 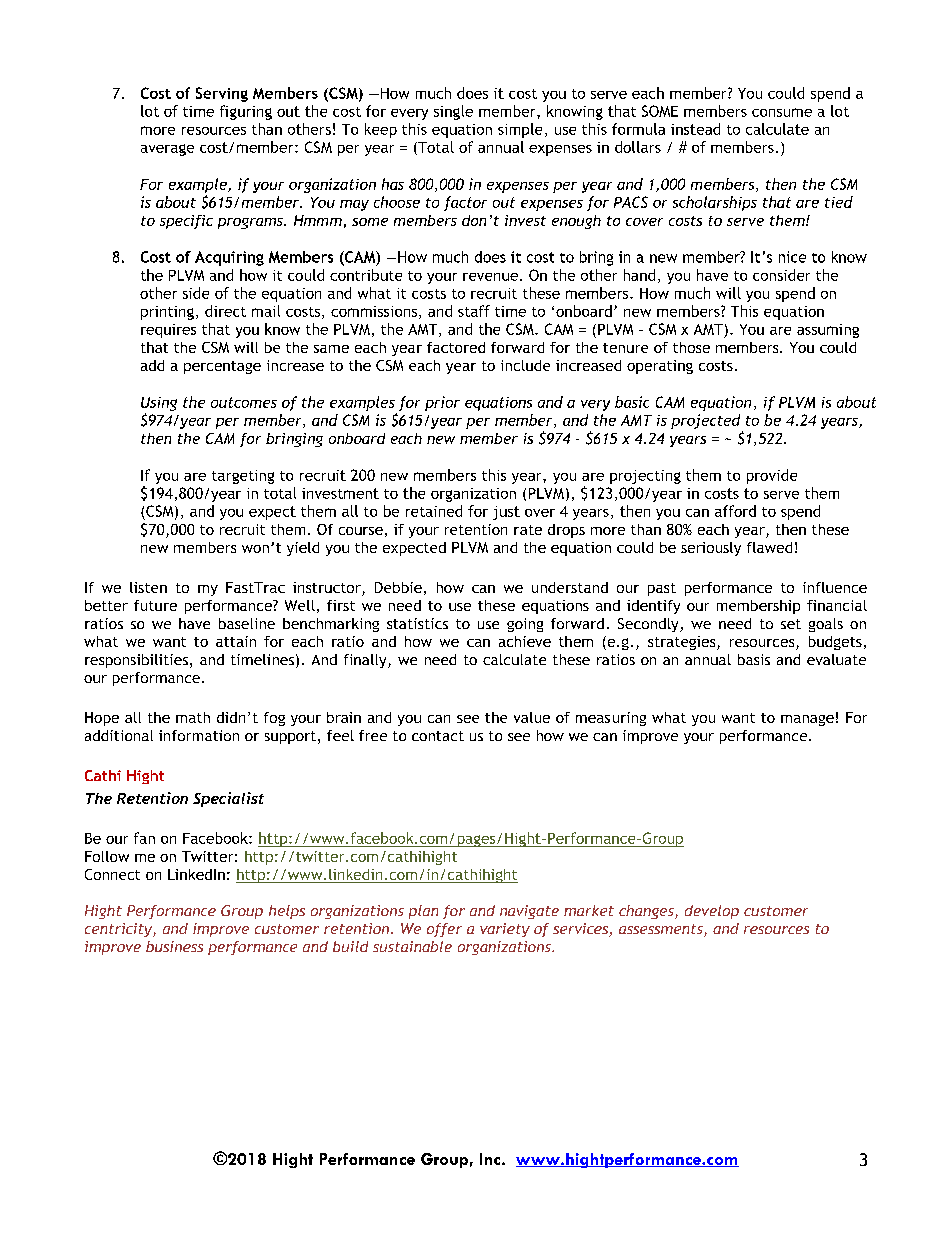 I want to click on Serving, so click(x=222, y=94).
